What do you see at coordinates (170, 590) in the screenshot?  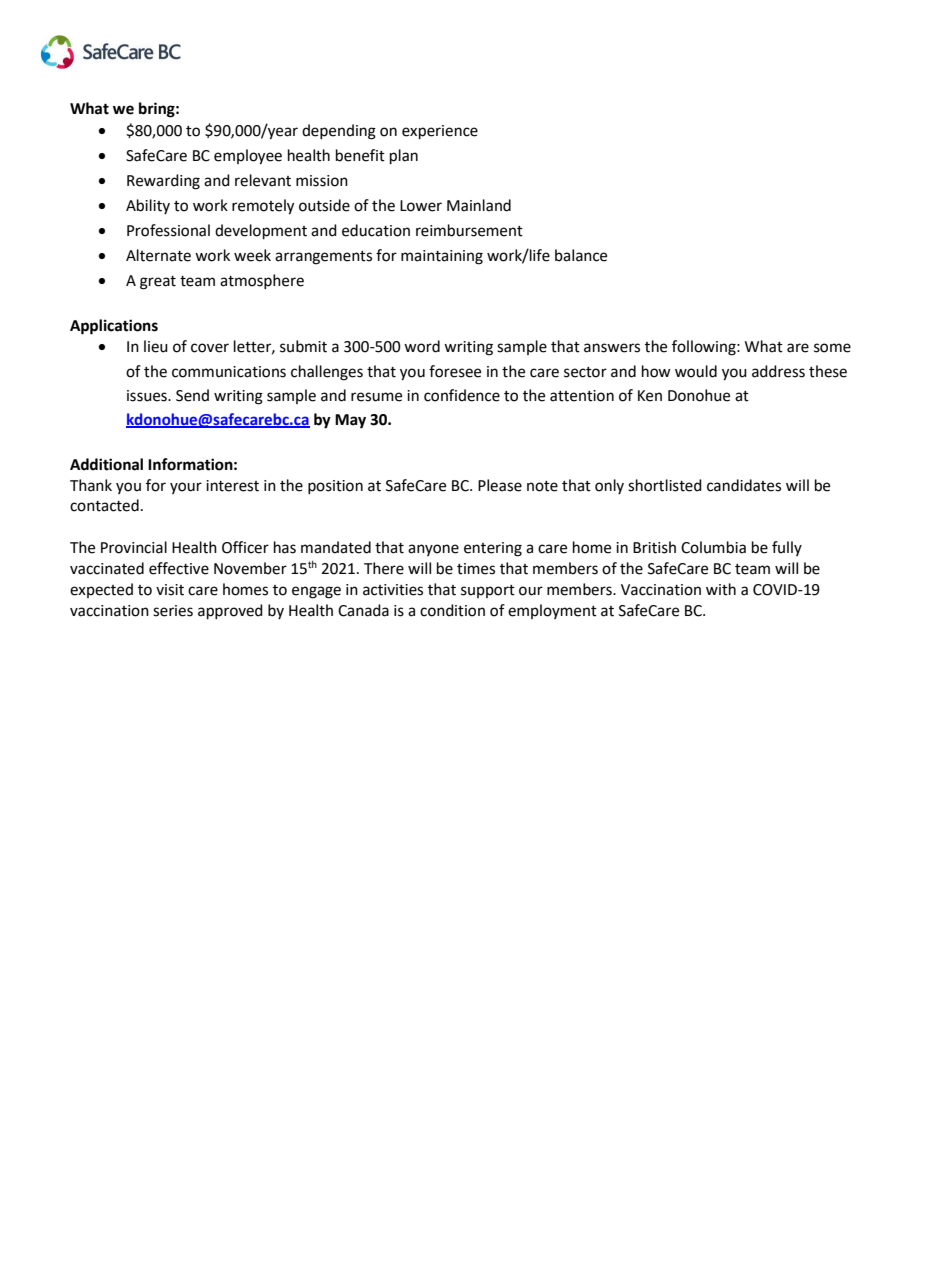 I see `visit` at bounding box center [170, 590].
